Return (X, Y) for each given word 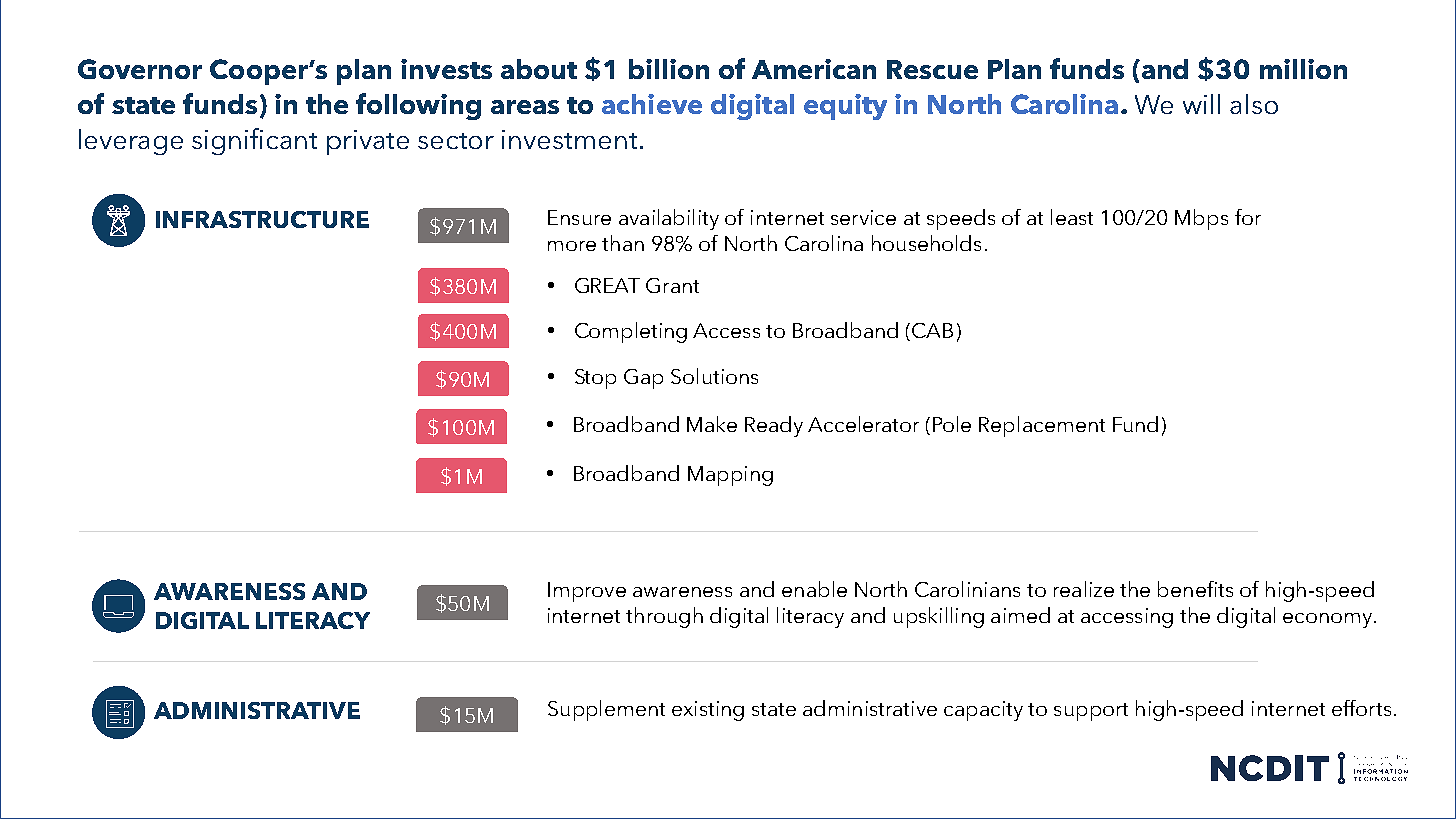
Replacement (1042, 426)
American (814, 69)
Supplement (606, 710)
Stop (595, 379)
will (1201, 104)
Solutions (714, 376)
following (418, 106)
